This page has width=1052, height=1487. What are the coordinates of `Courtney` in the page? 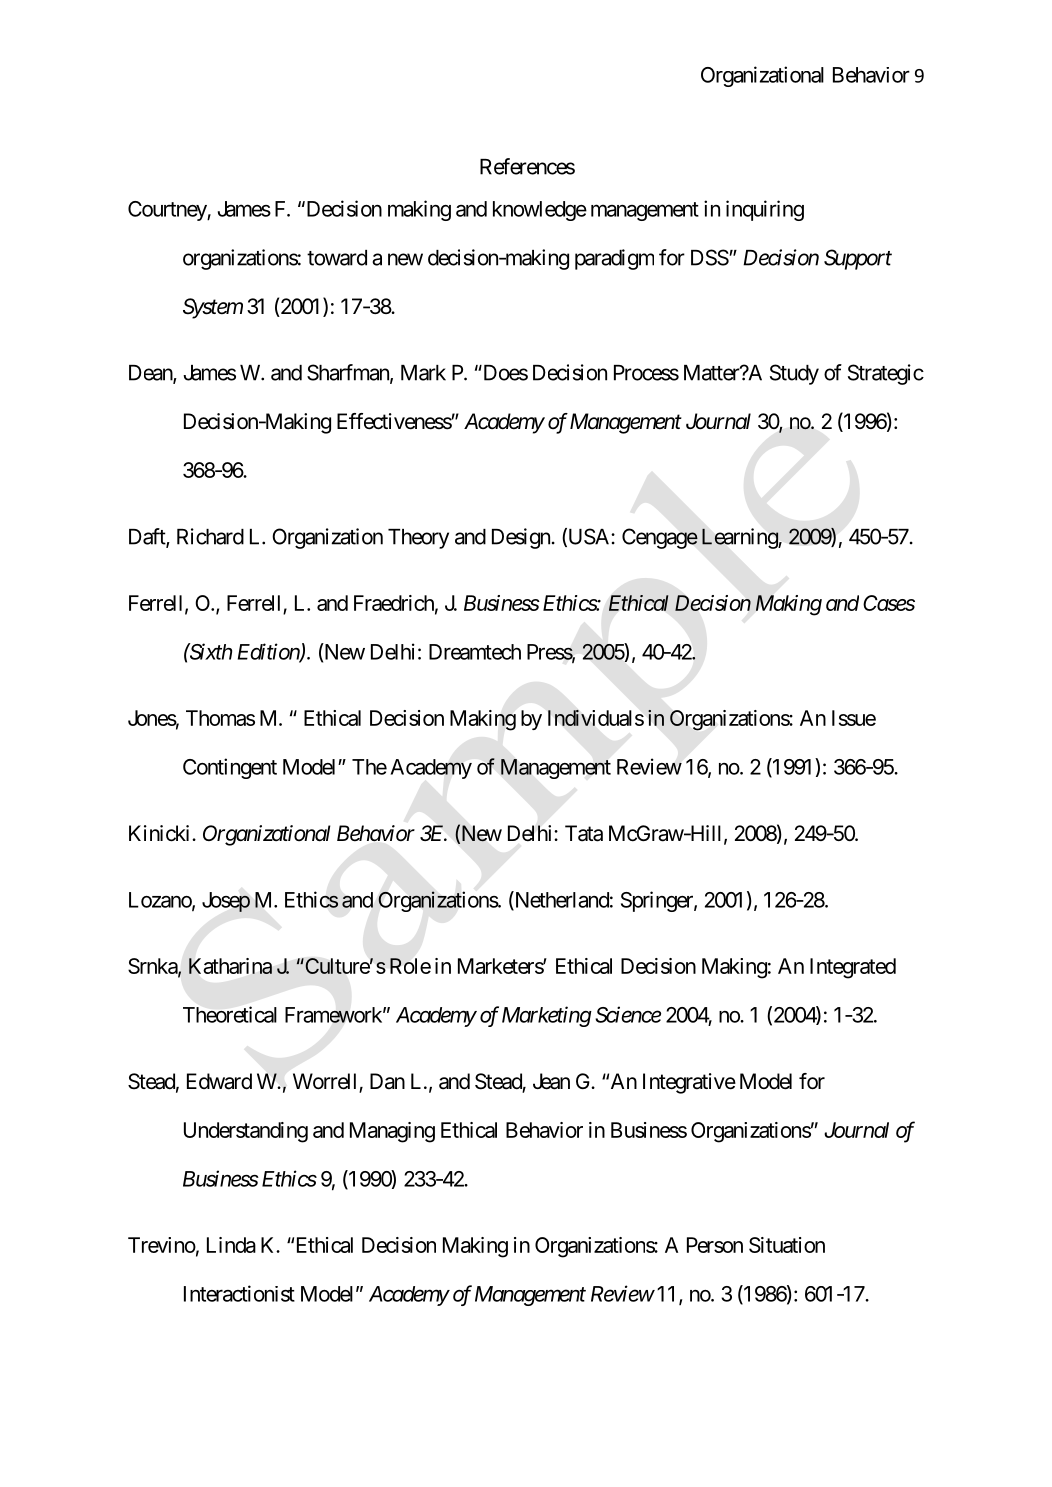 It's located at (168, 211).
